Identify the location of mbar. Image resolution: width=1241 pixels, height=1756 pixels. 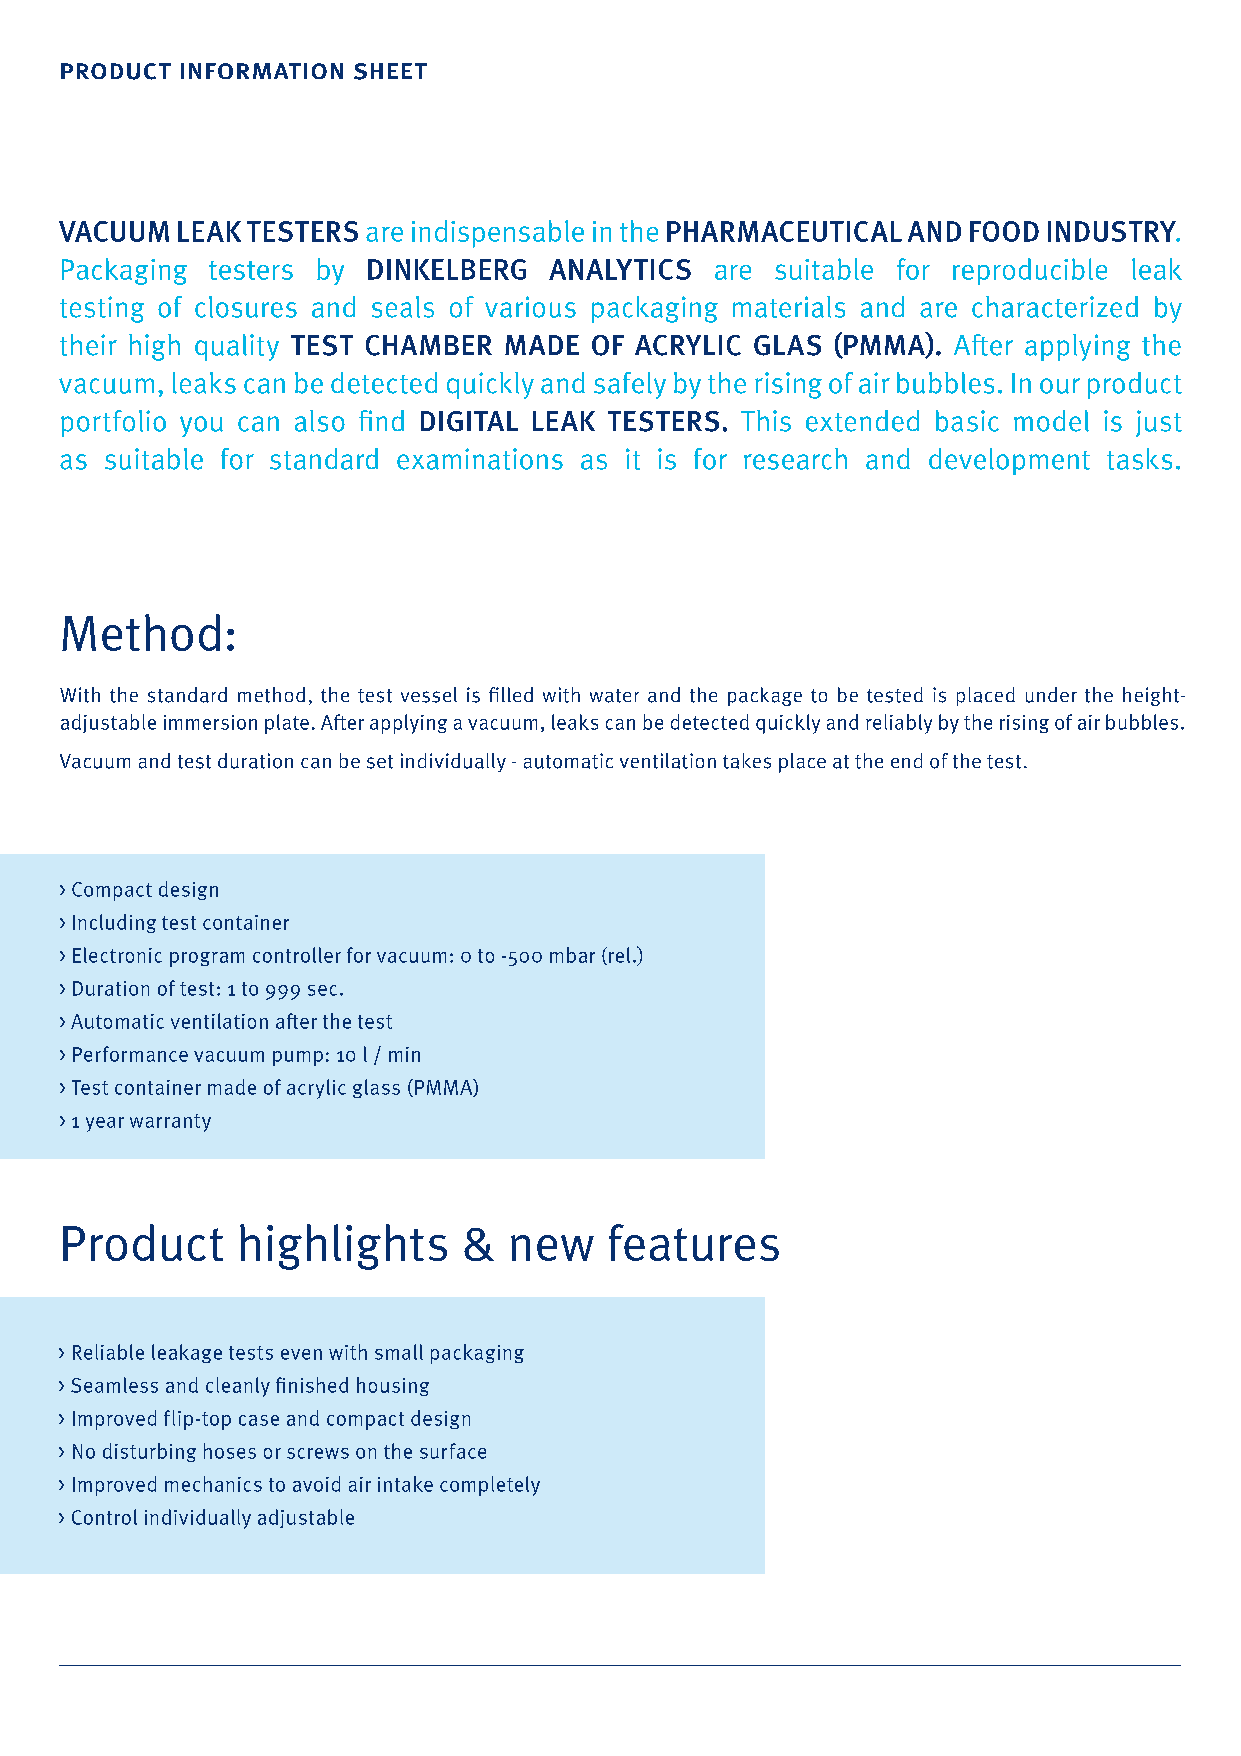
(572, 955).
